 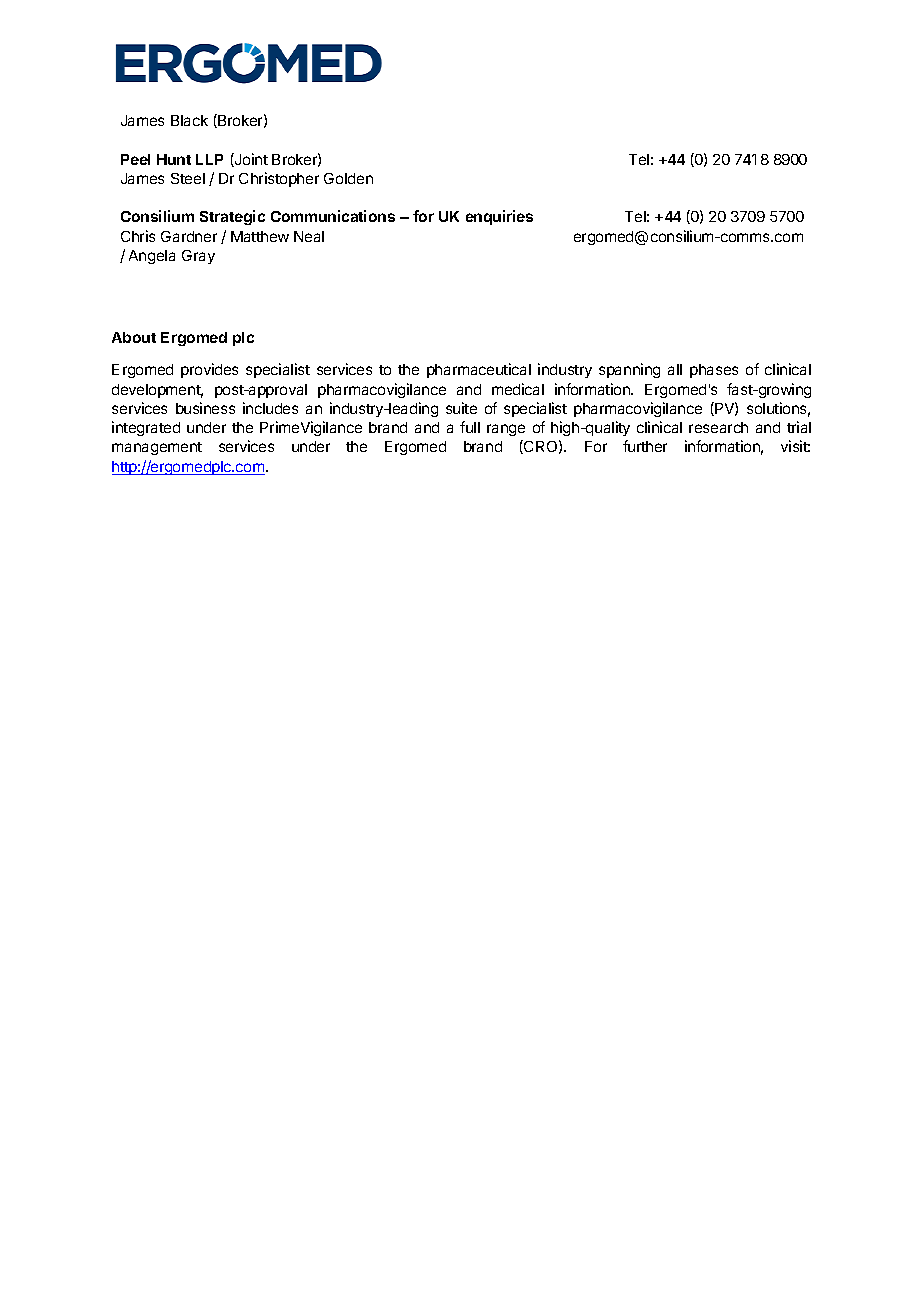 What do you see at coordinates (209, 370) in the screenshot?
I see `provides` at bounding box center [209, 370].
